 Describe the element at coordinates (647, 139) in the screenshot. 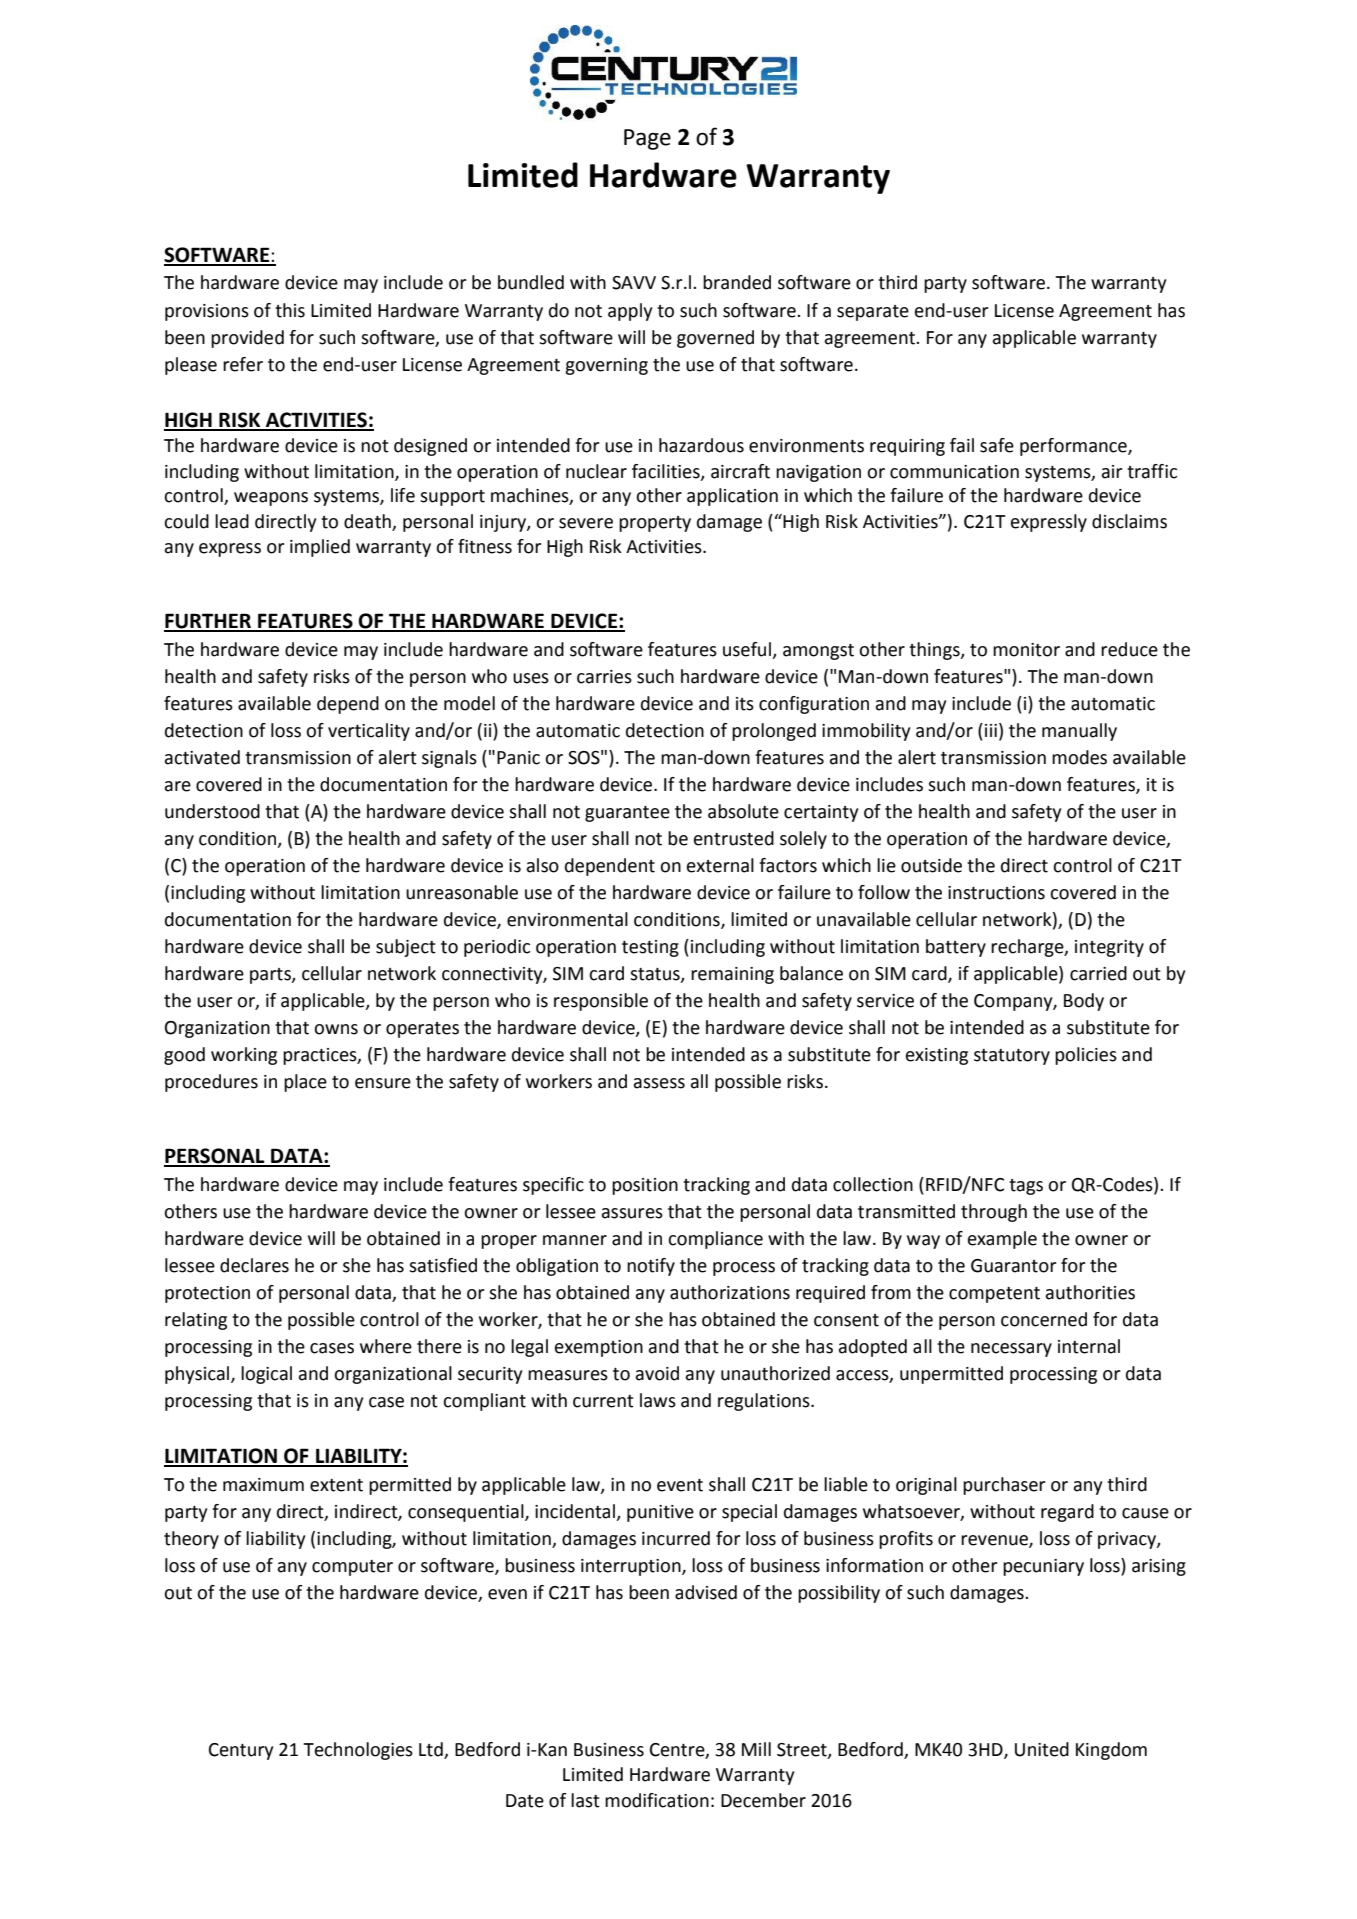

I see `Page` at that location.
